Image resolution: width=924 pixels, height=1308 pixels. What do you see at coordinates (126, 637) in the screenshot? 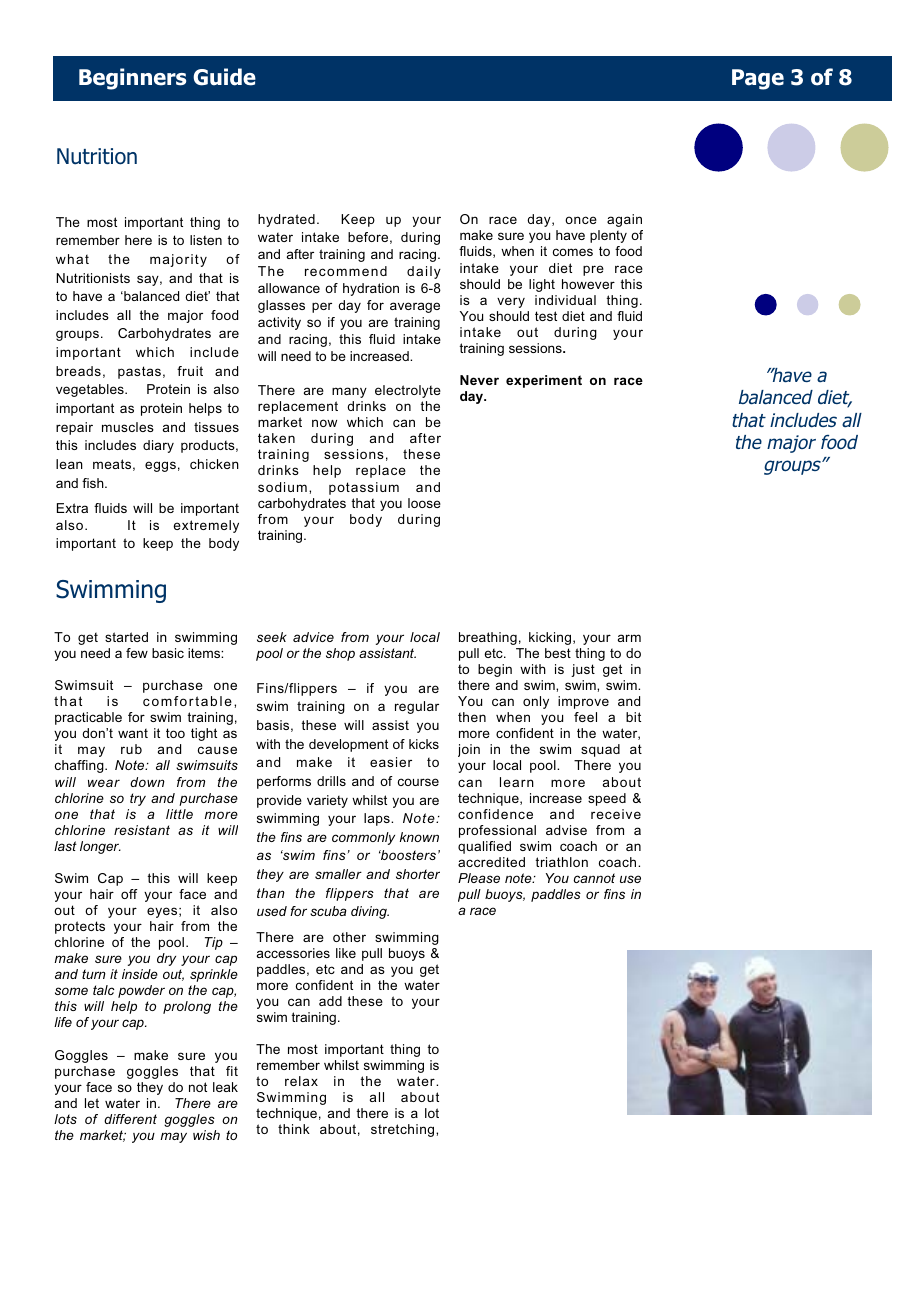
I see `started` at bounding box center [126, 637].
